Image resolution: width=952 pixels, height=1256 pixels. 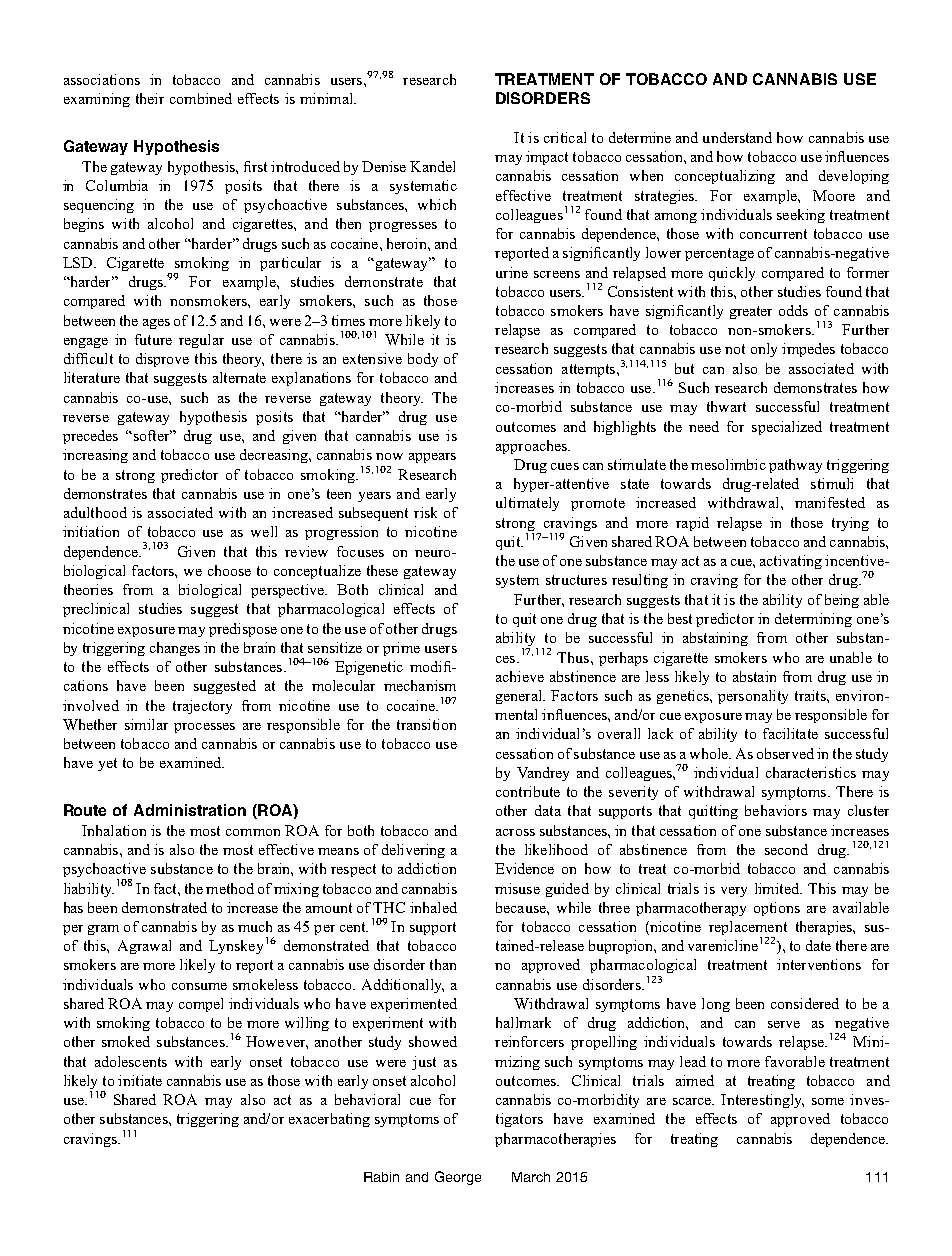 I want to click on their, so click(x=150, y=98).
